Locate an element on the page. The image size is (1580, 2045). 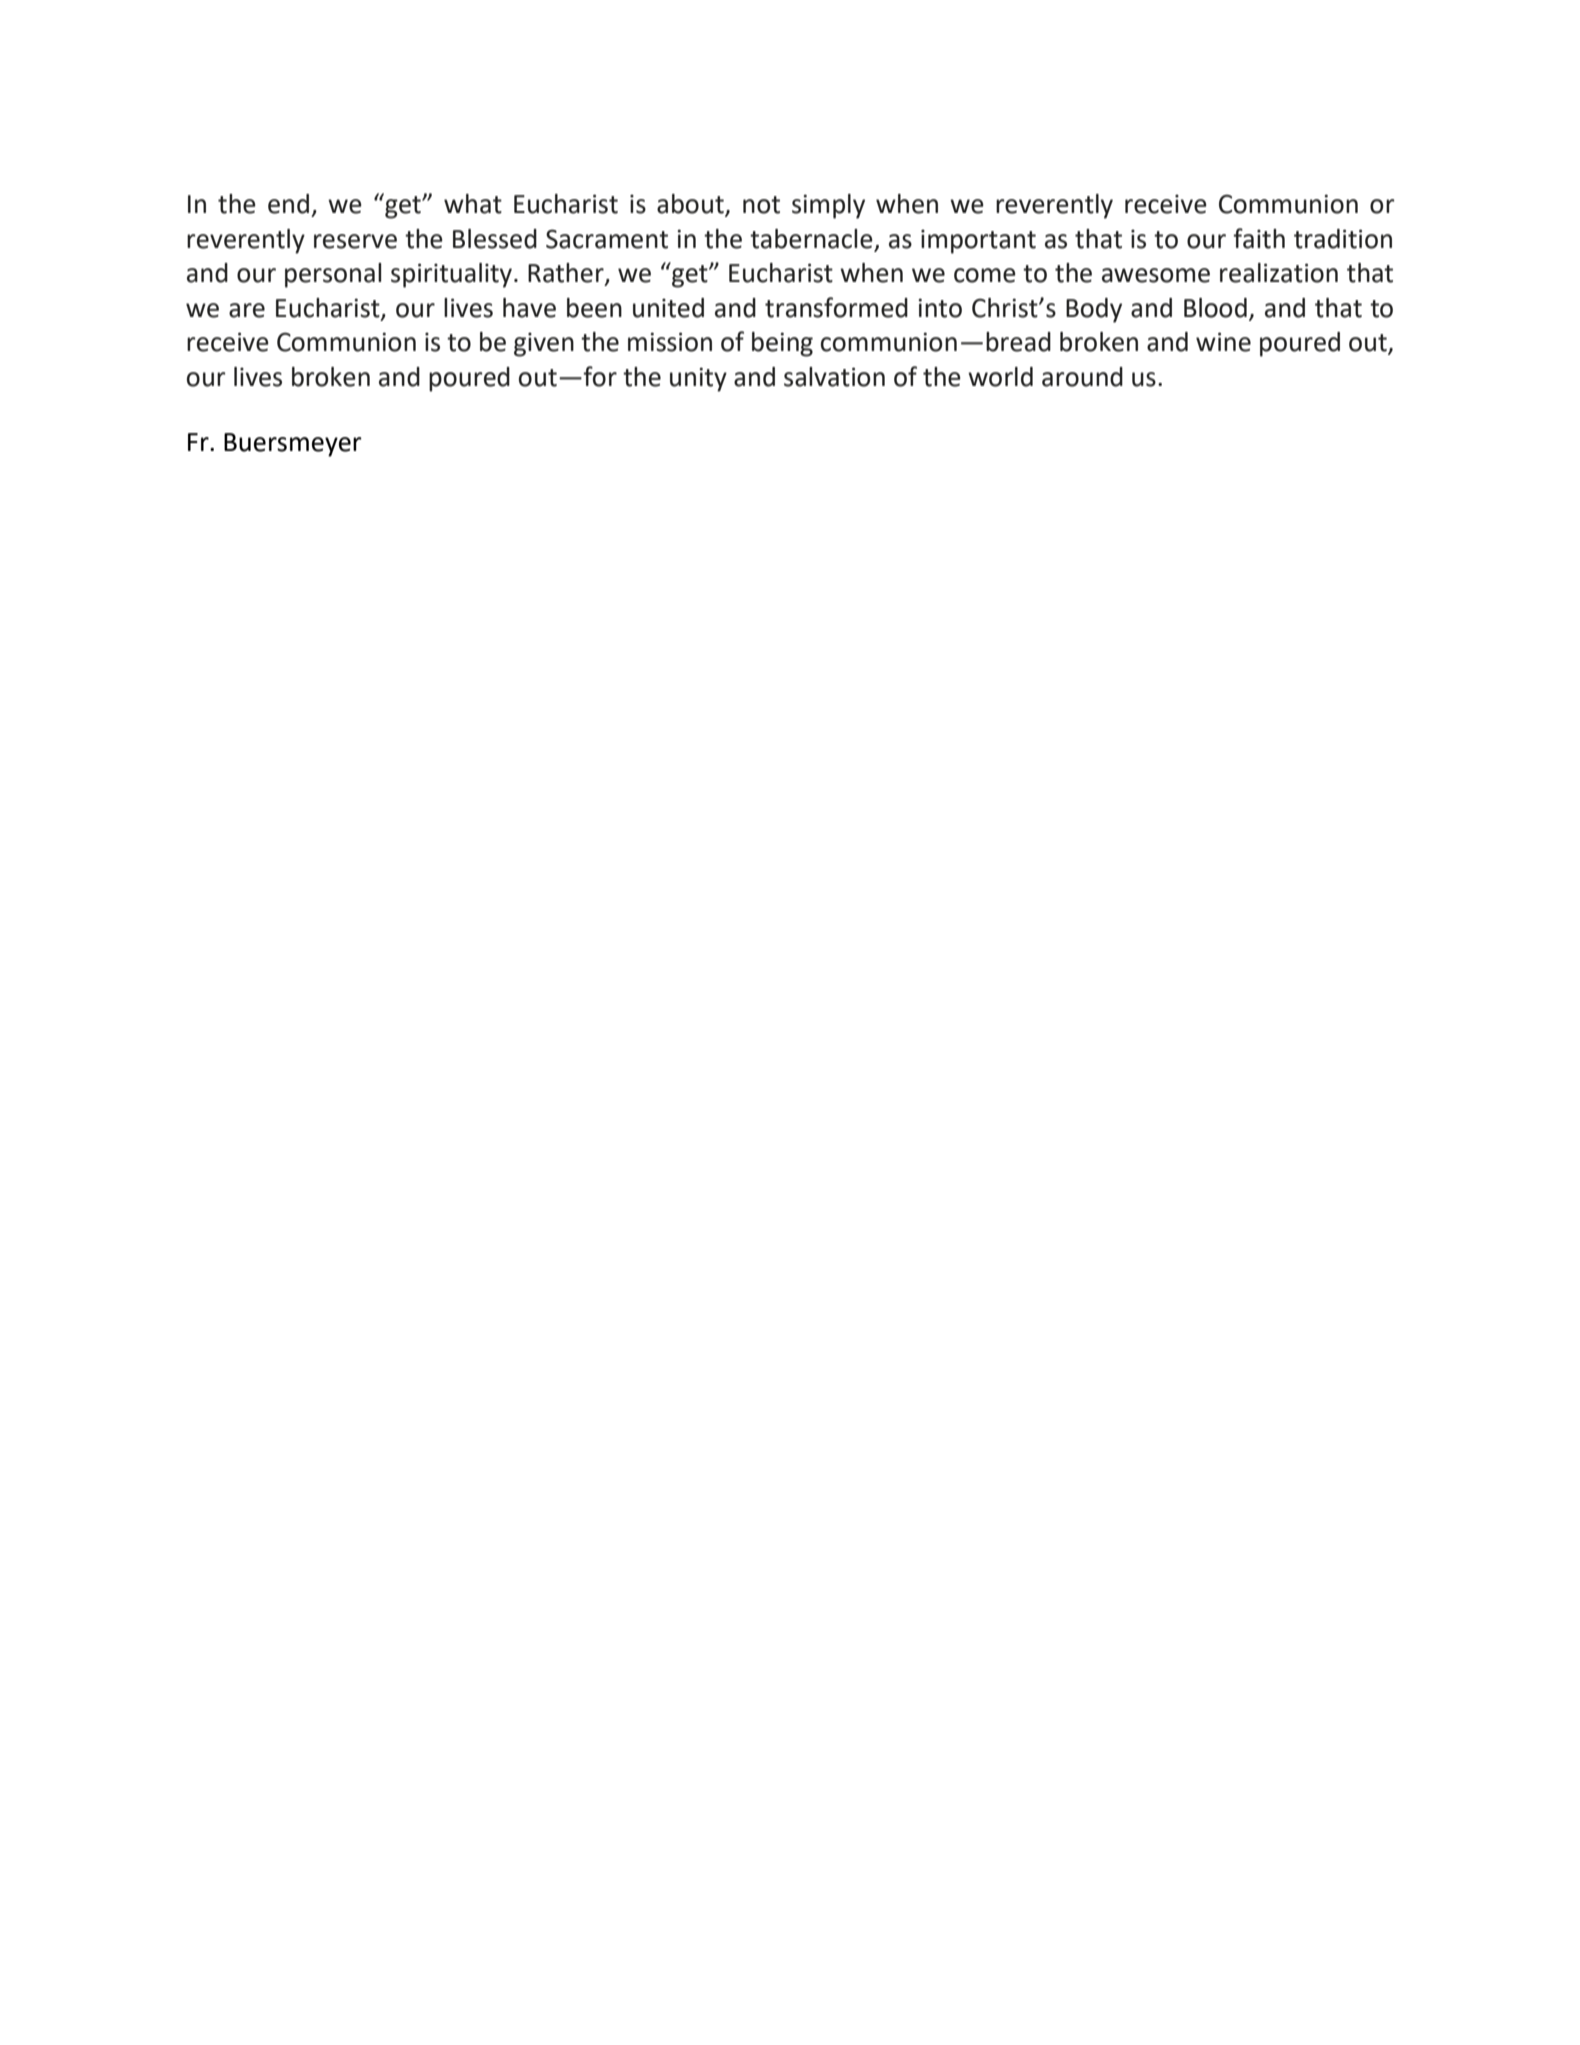
Blood is located at coordinates (1215, 308).
